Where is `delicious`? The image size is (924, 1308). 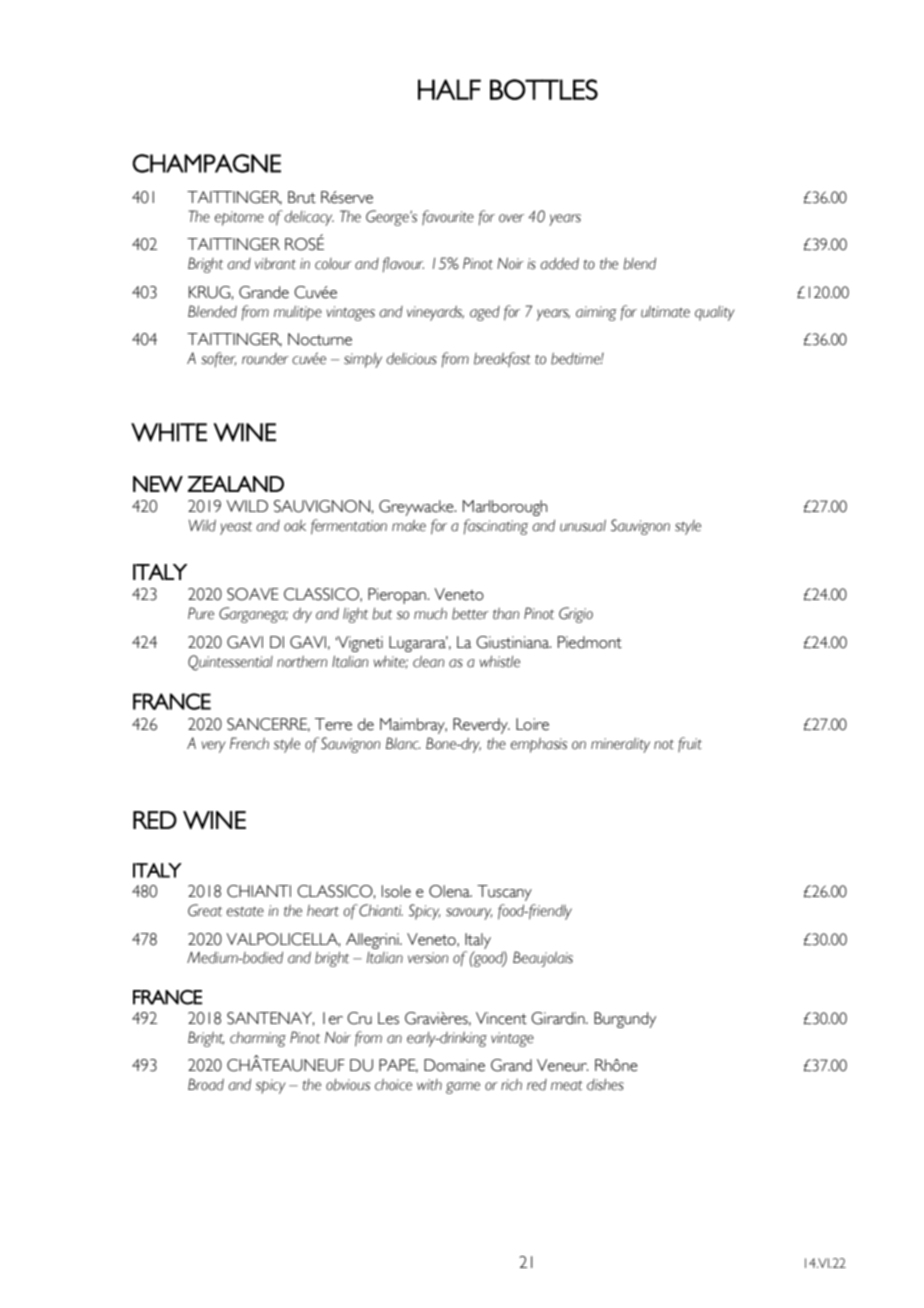
delicious is located at coordinates (411, 359).
